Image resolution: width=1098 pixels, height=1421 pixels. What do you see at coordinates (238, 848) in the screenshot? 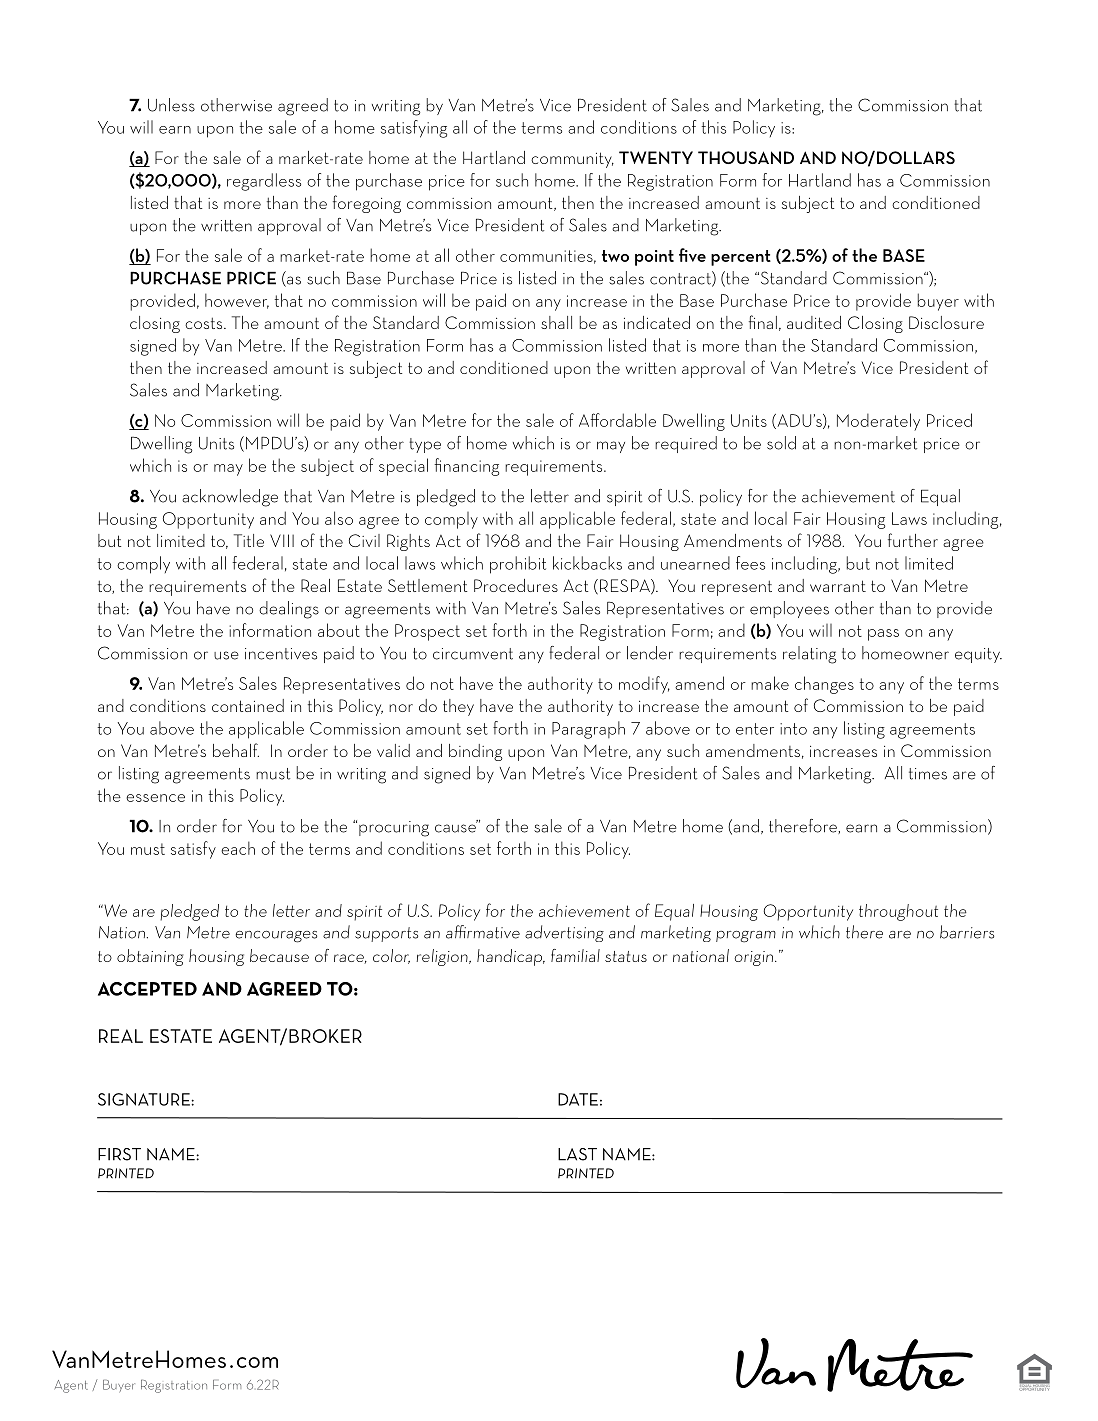
I see `each` at bounding box center [238, 848].
